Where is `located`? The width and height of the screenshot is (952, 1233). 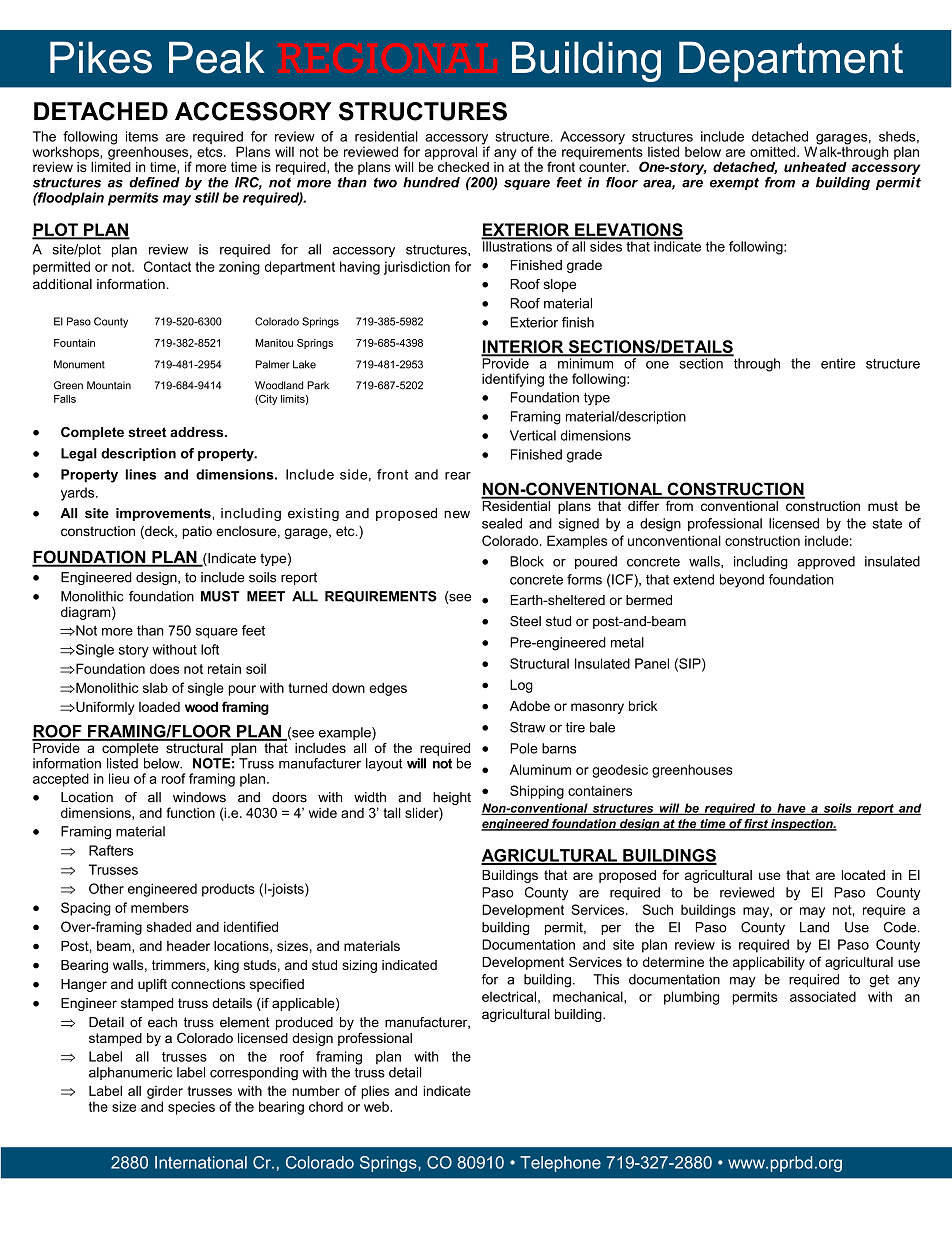
located is located at coordinates (863, 875).
